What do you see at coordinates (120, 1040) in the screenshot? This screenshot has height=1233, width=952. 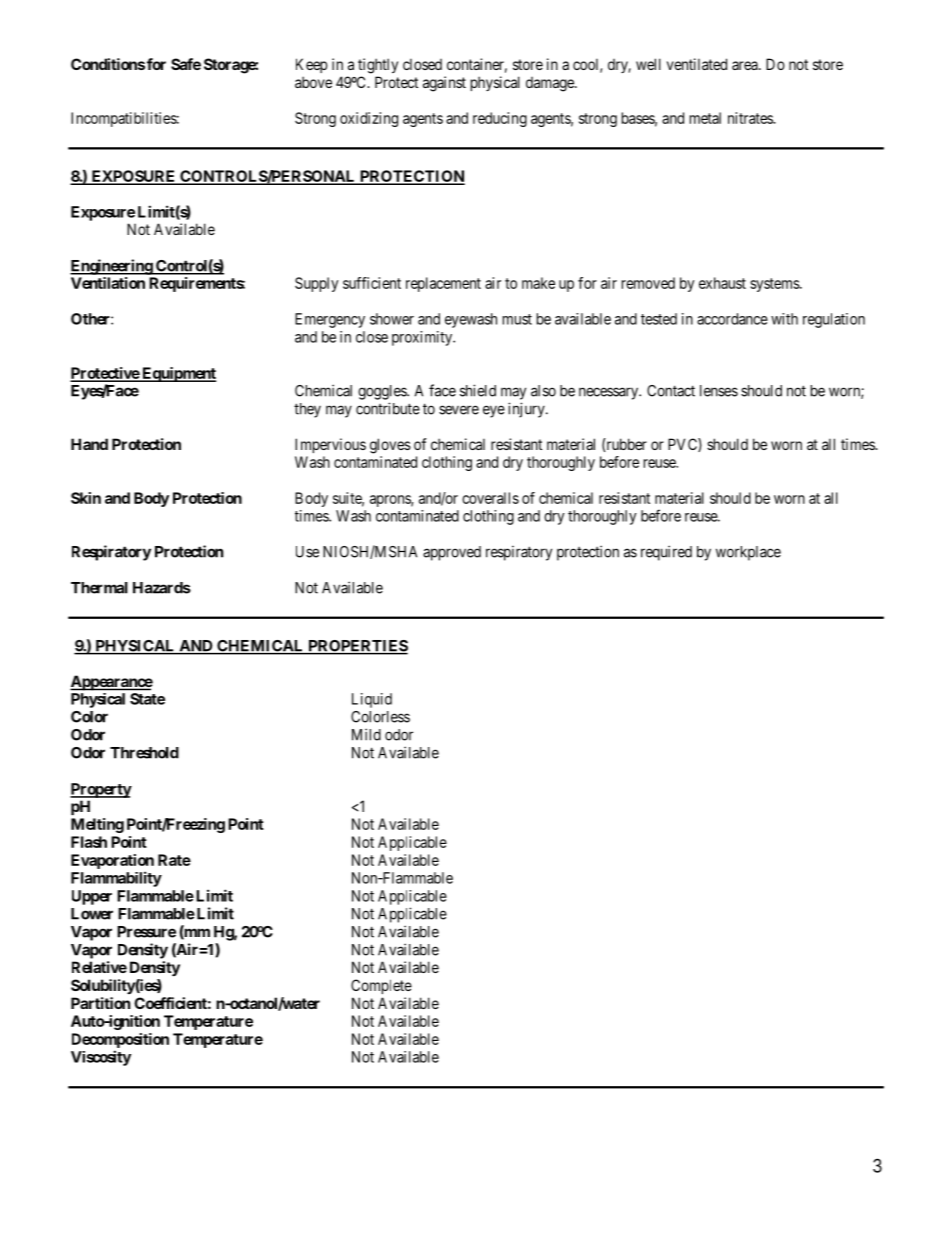 I see `Decomposition` at bounding box center [120, 1040].
